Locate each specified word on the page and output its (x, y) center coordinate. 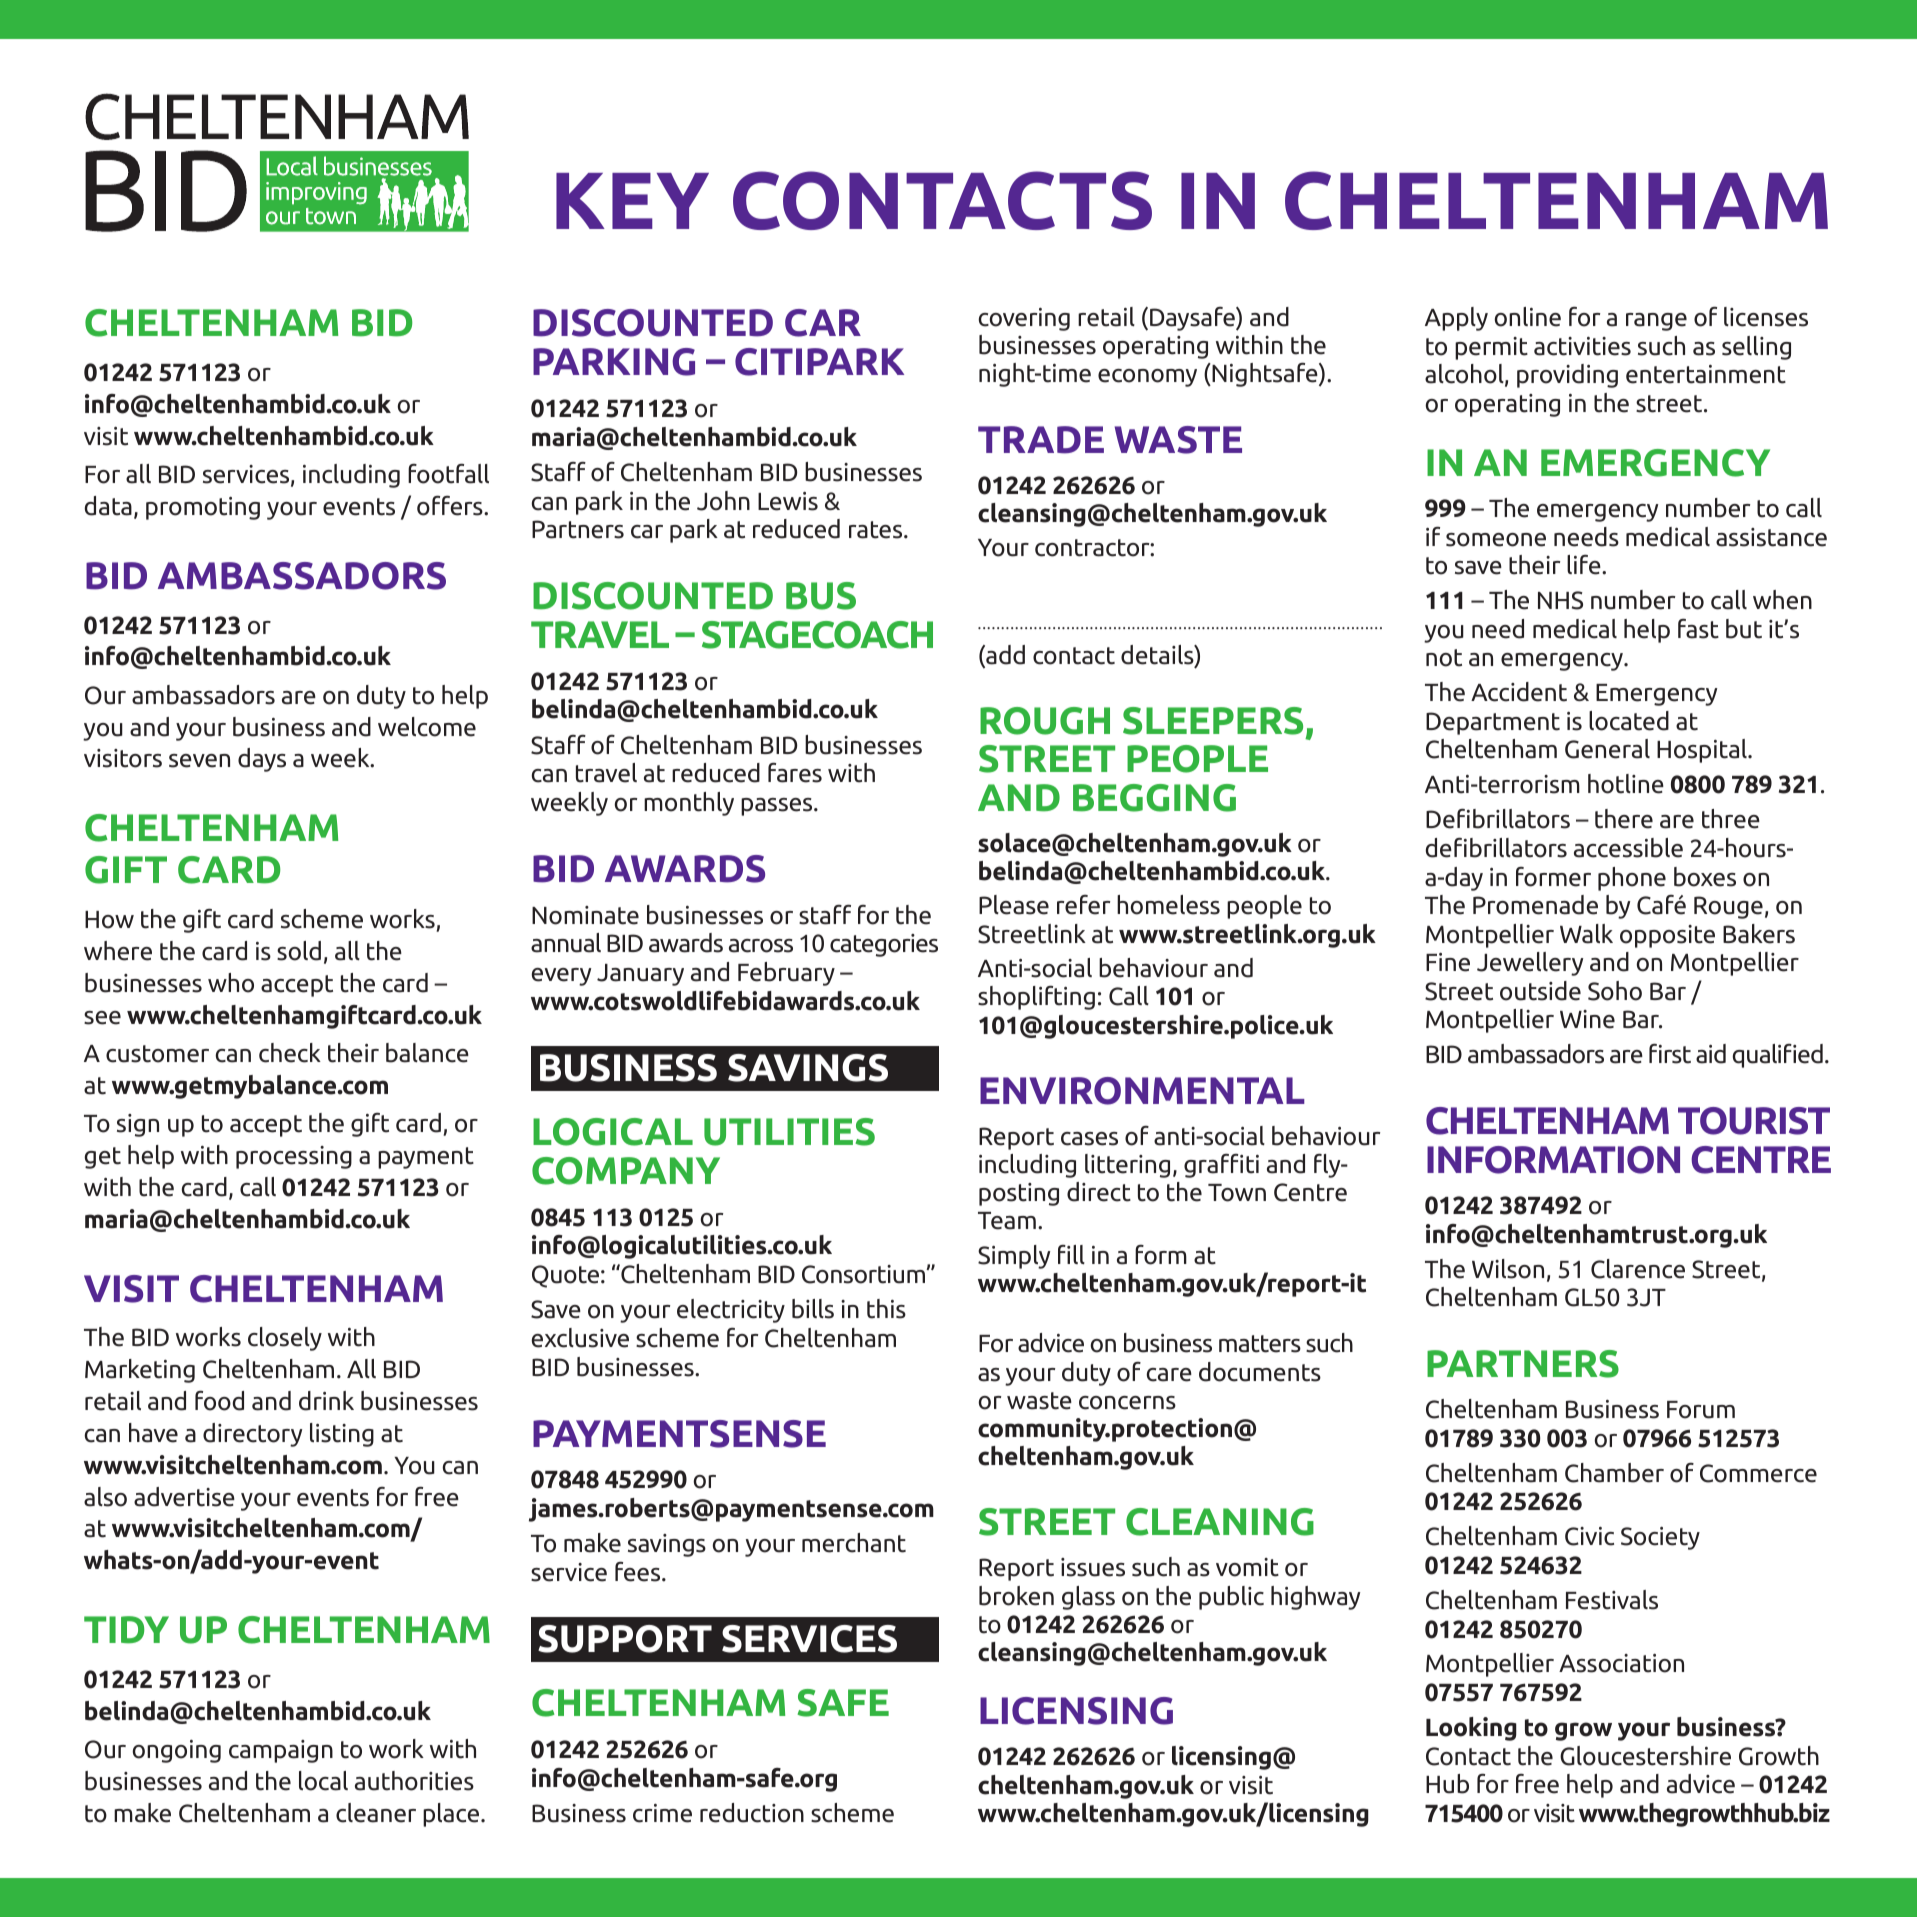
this (886, 1309)
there (1624, 819)
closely (285, 1339)
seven (199, 761)
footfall (448, 474)
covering (1024, 319)
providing (1567, 376)
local (323, 1781)
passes (778, 807)
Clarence (1638, 1269)
